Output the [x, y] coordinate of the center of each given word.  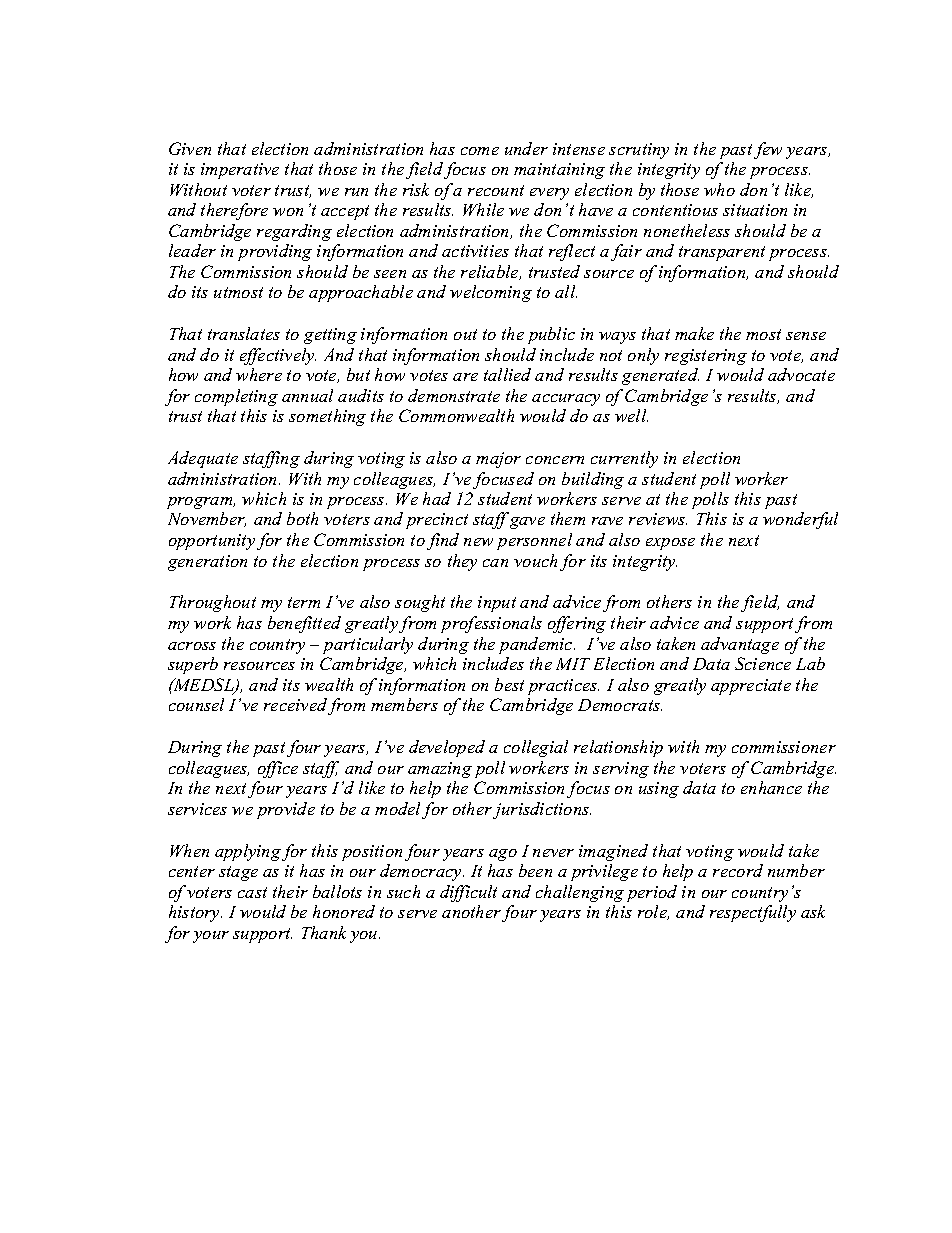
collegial [536, 748]
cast [252, 892]
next [744, 540]
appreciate [751, 687]
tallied [507, 374]
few [768, 150]
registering [706, 357]
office [278, 769]
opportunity [212, 542]
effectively [278, 356]
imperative [240, 171]
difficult [468, 893]
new [478, 542]
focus [465, 170]
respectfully [753, 913]
